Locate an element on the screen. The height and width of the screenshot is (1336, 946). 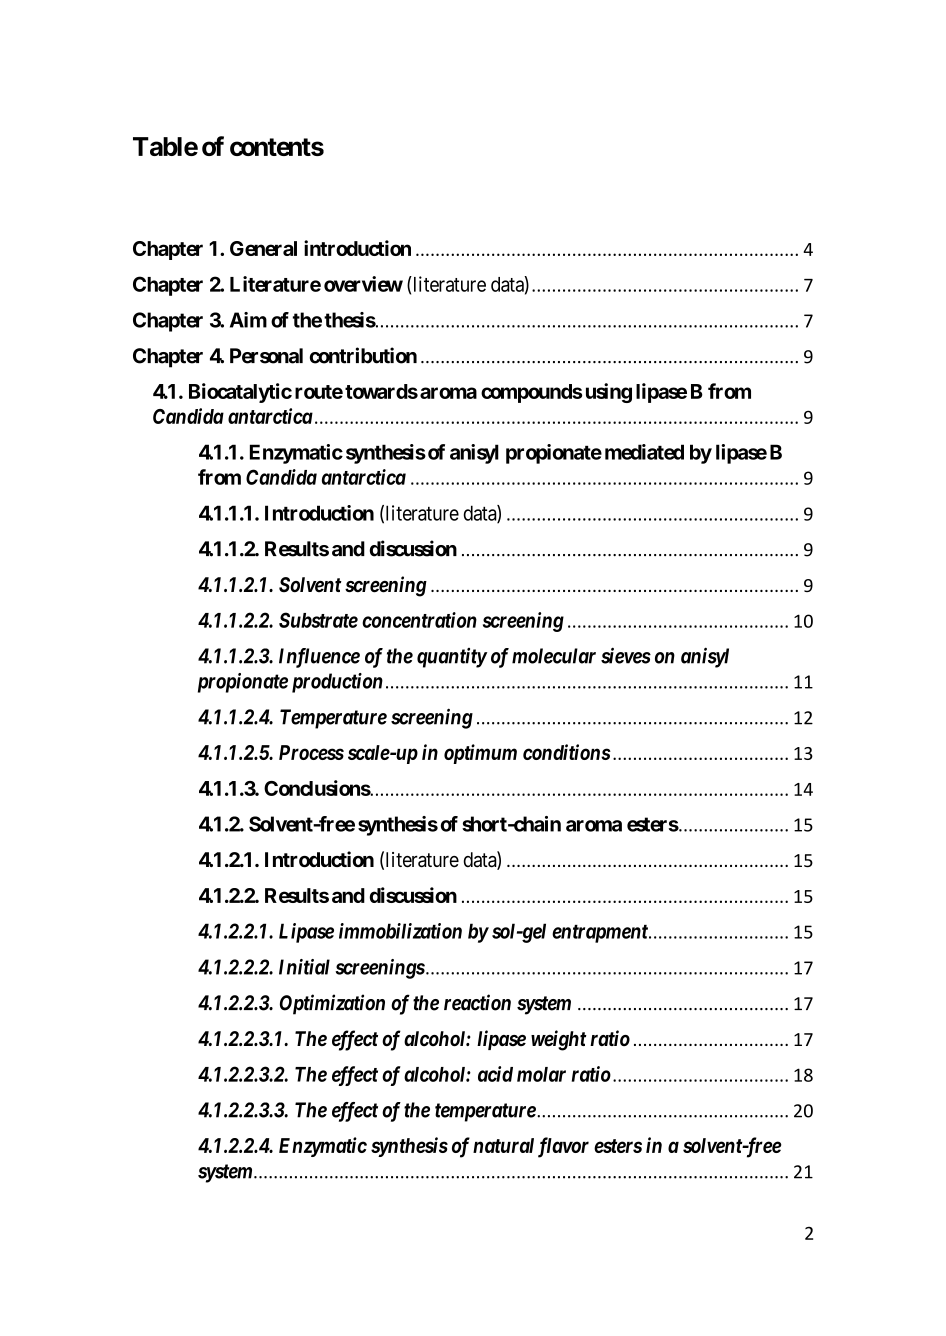
immobilization is located at coordinates (400, 931).
